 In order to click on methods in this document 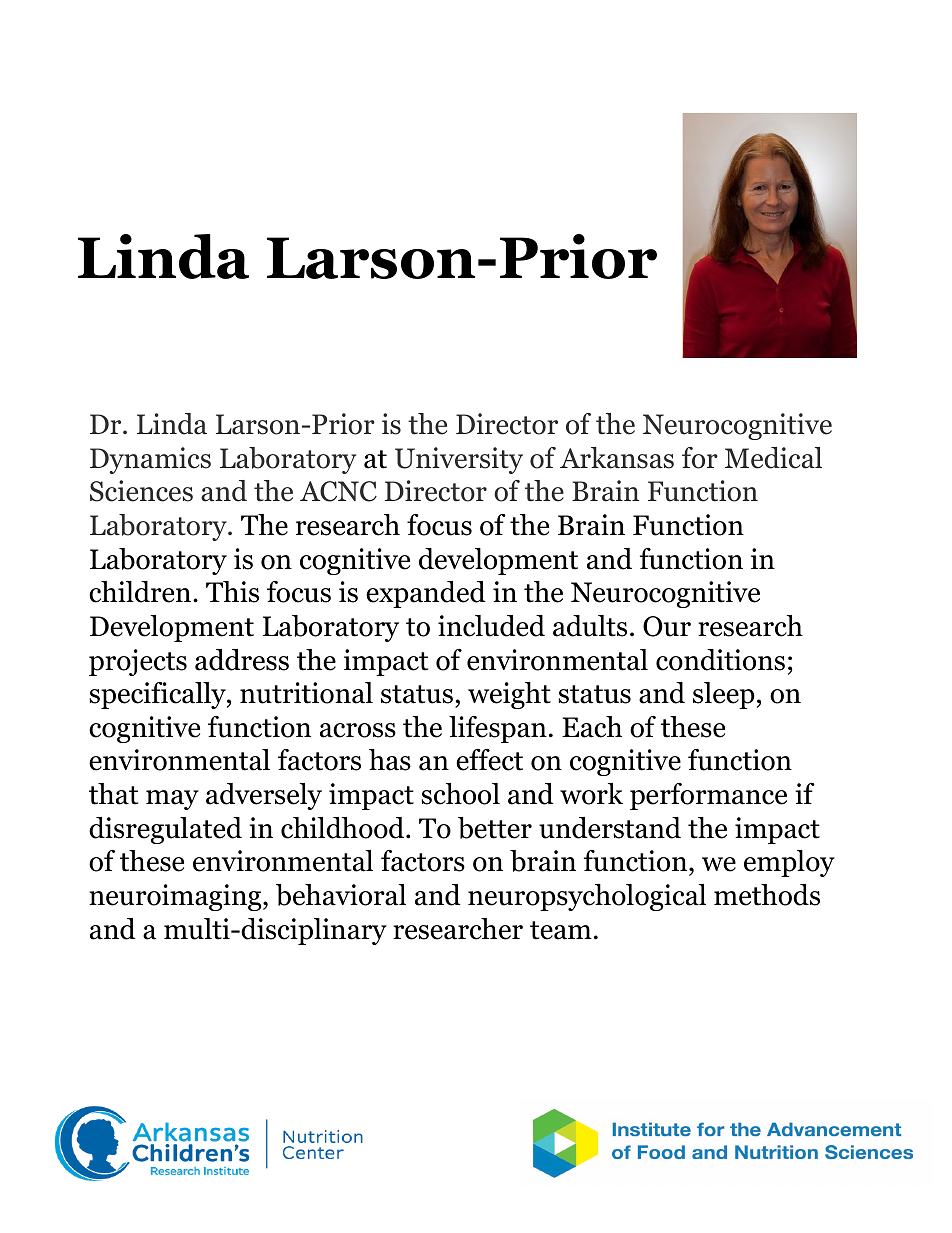, I will do `click(767, 895)`.
